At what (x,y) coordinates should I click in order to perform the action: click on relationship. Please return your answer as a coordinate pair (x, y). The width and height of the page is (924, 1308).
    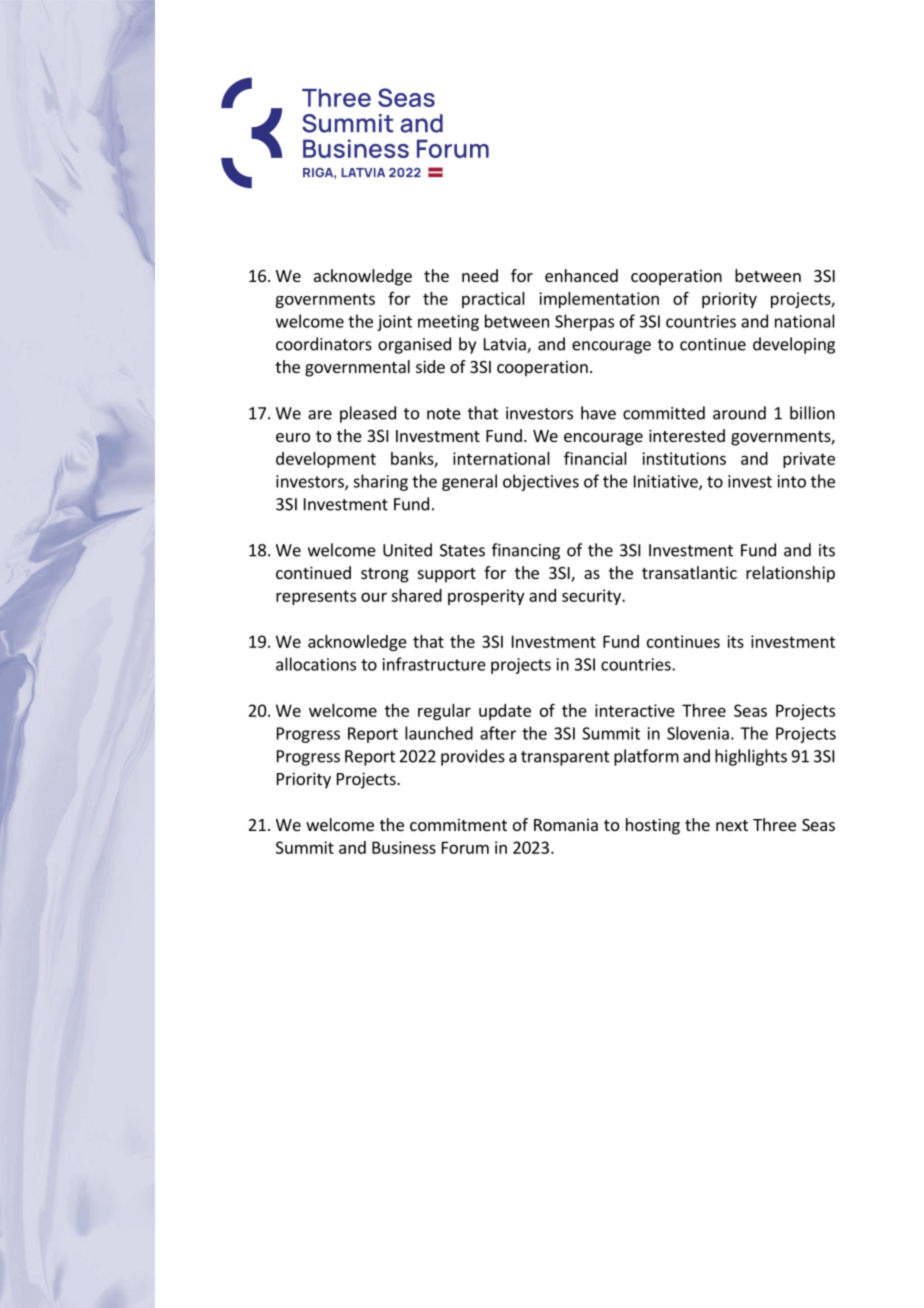
    Looking at the image, I should click on (790, 574).
